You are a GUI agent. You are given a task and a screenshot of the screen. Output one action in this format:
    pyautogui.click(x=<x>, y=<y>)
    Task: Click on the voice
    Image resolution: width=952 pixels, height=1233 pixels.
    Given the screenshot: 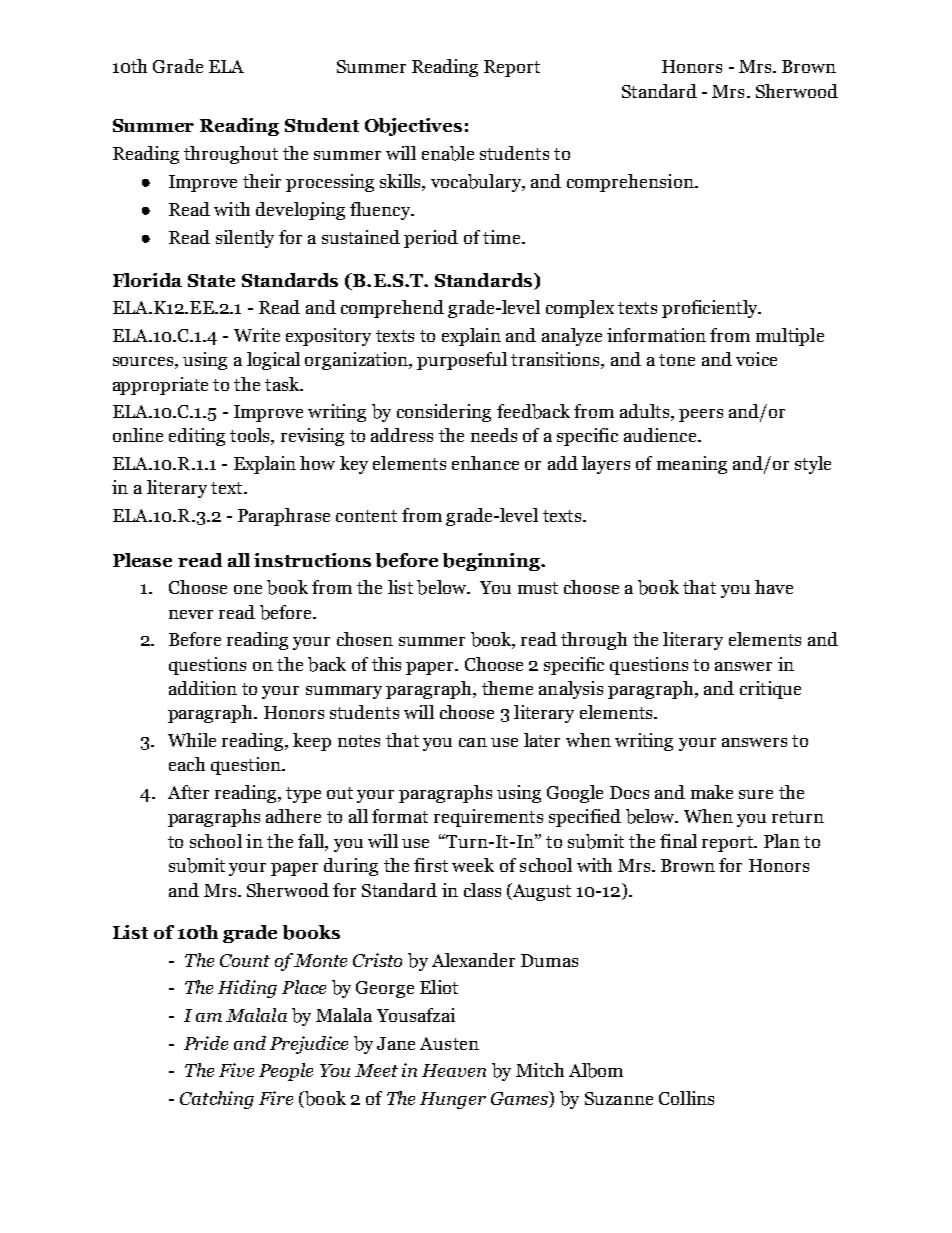 What is the action you would take?
    pyautogui.click(x=756, y=359)
